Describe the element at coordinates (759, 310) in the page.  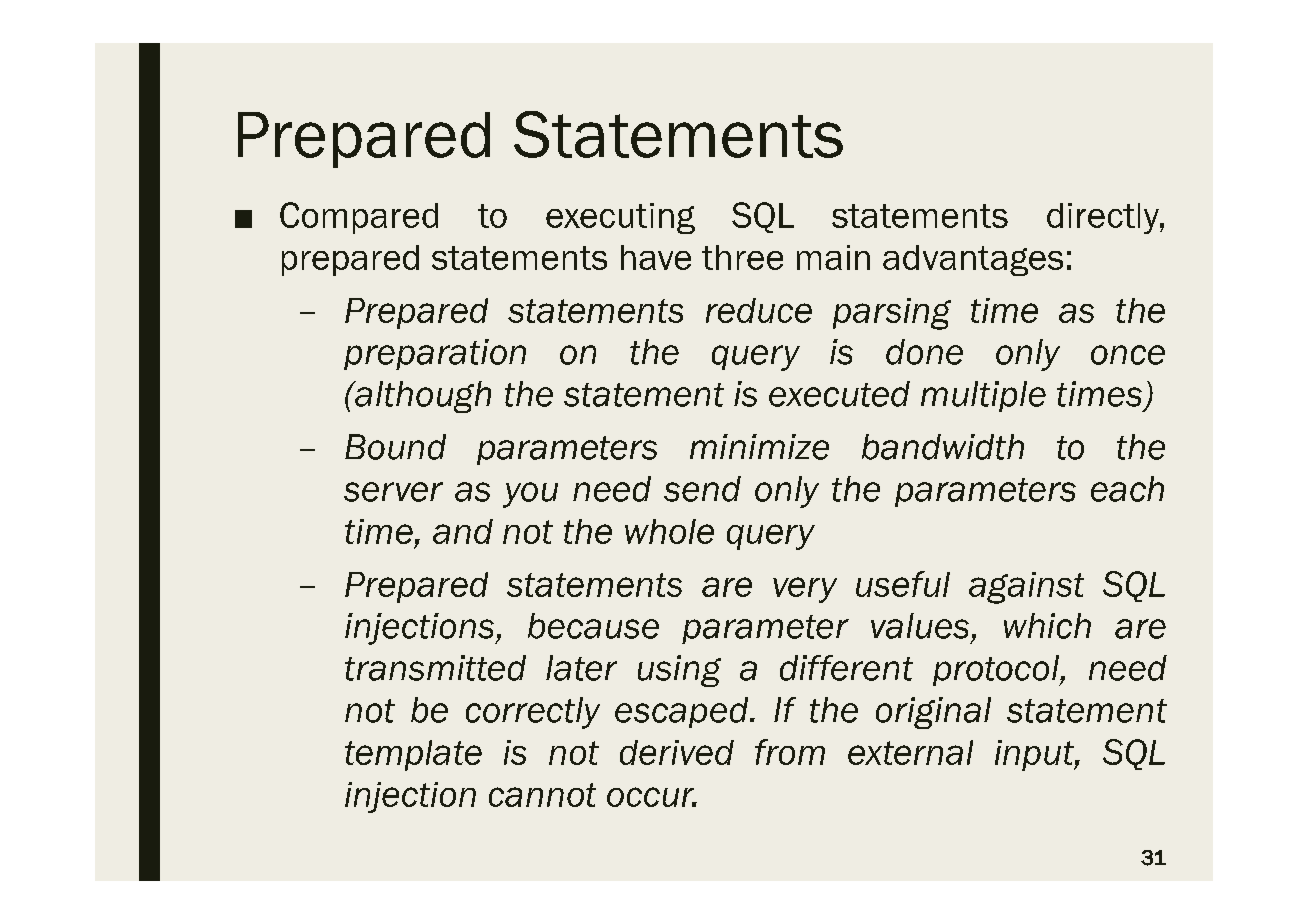
I see `reduce` at that location.
